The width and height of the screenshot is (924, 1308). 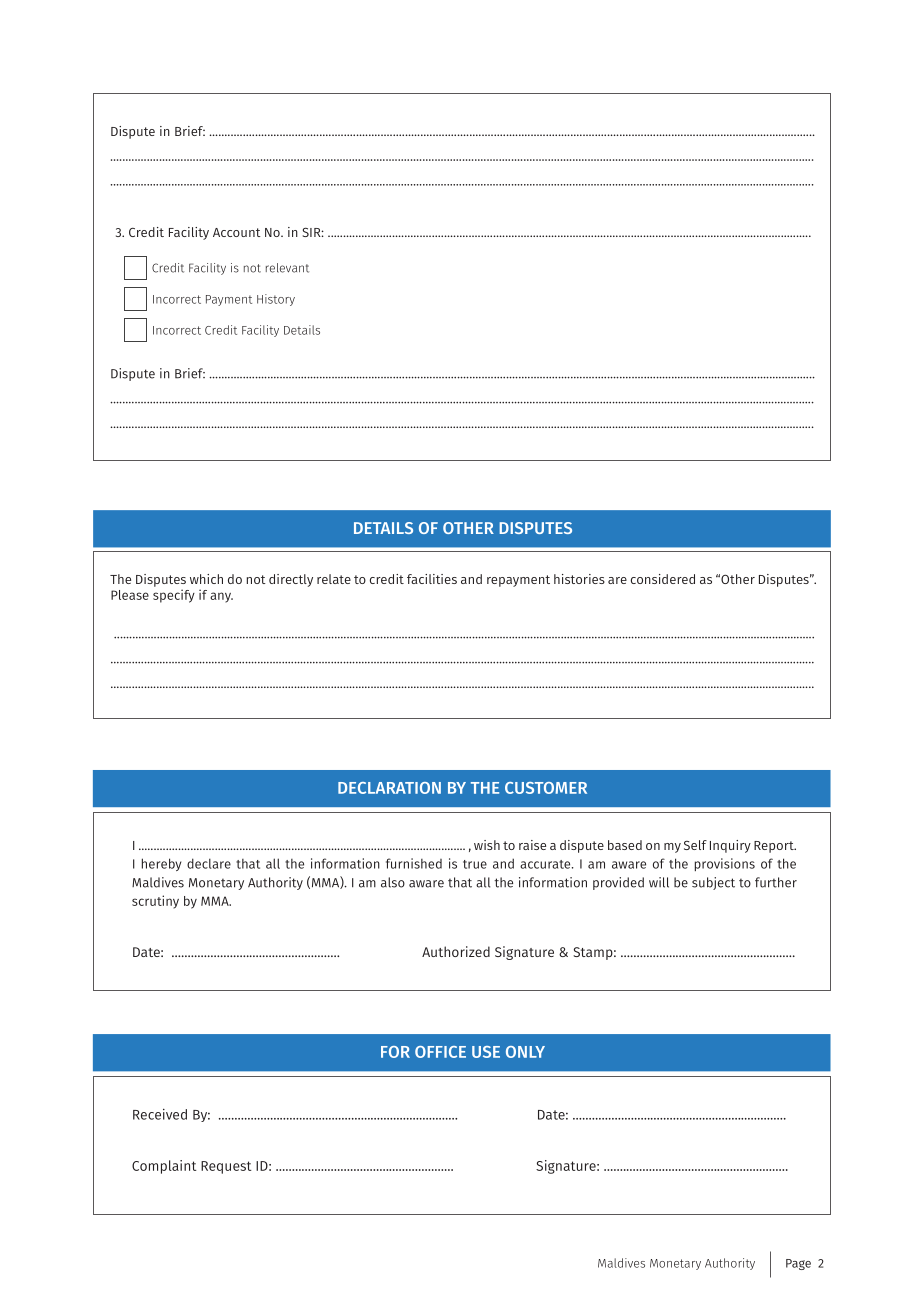 I want to click on Authorized, so click(x=456, y=951).
